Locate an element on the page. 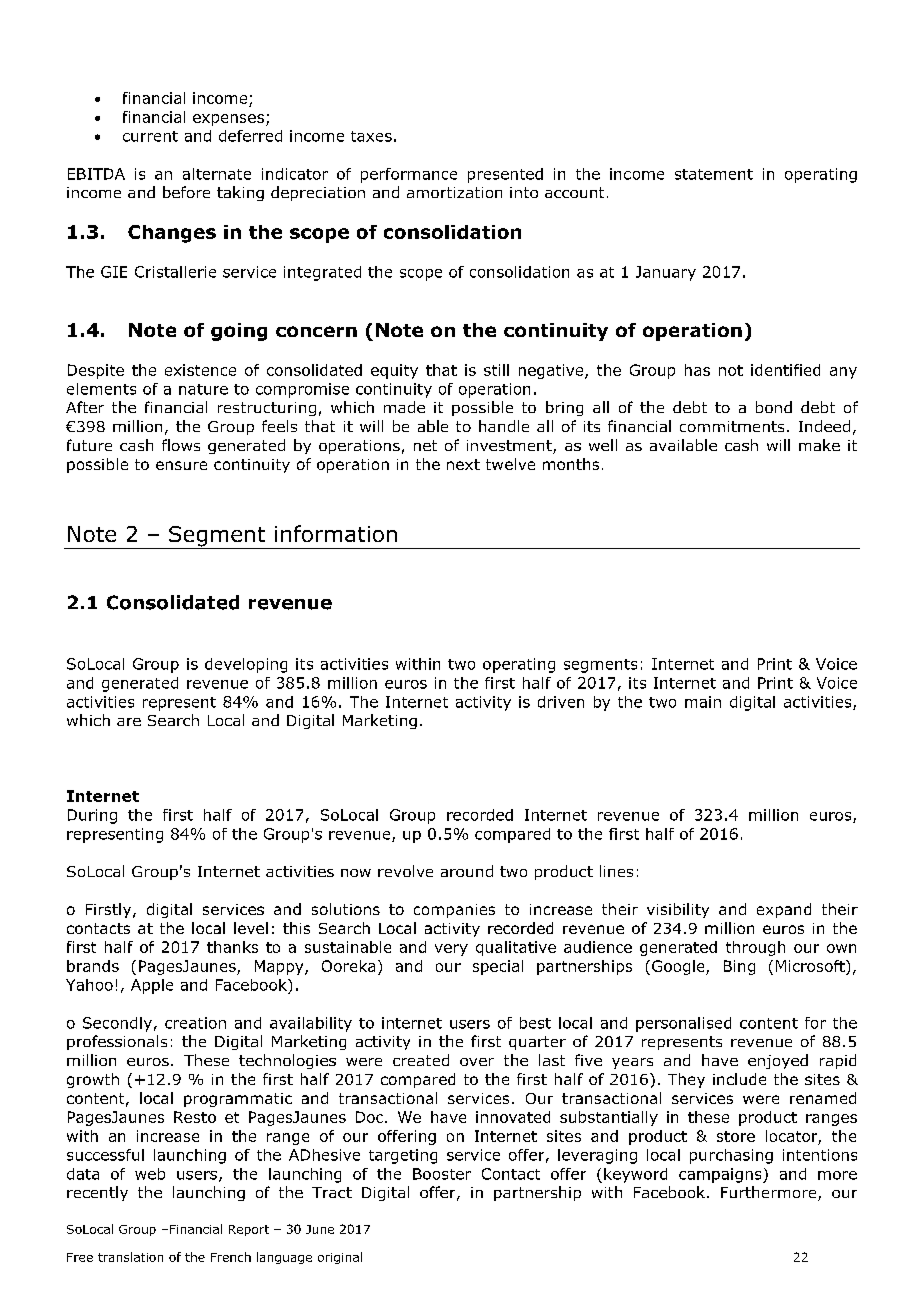  amortization is located at coordinates (454, 192).
